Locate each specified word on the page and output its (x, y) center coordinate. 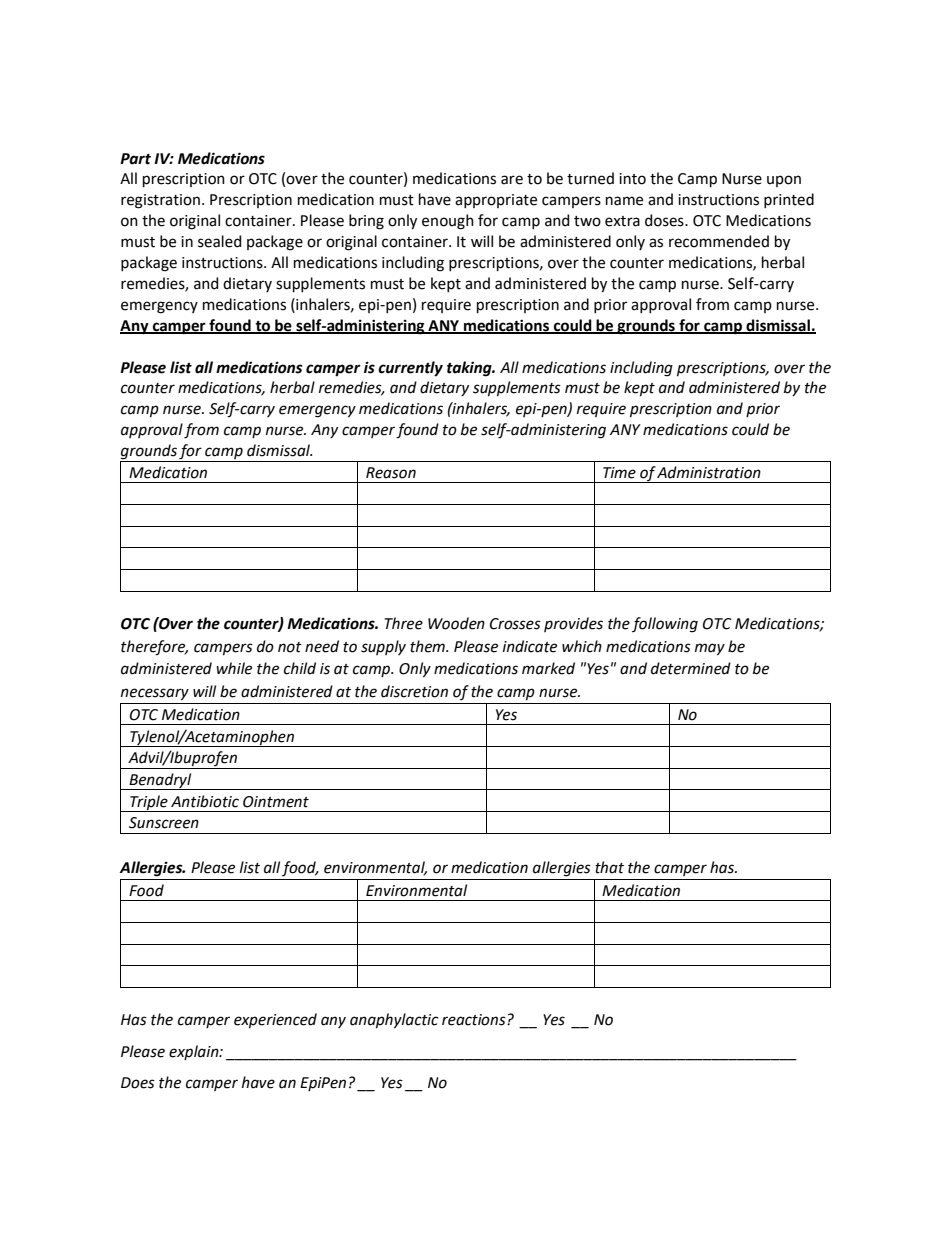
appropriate (496, 201)
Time (619, 473)
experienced (275, 1020)
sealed (219, 241)
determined (691, 668)
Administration (709, 472)
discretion (414, 691)
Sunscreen (164, 823)
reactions (475, 1020)
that (609, 867)
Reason (391, 473)
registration (160, 201)
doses (665, 220)
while (234, 668)
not (290, 647)
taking (470, 369)
